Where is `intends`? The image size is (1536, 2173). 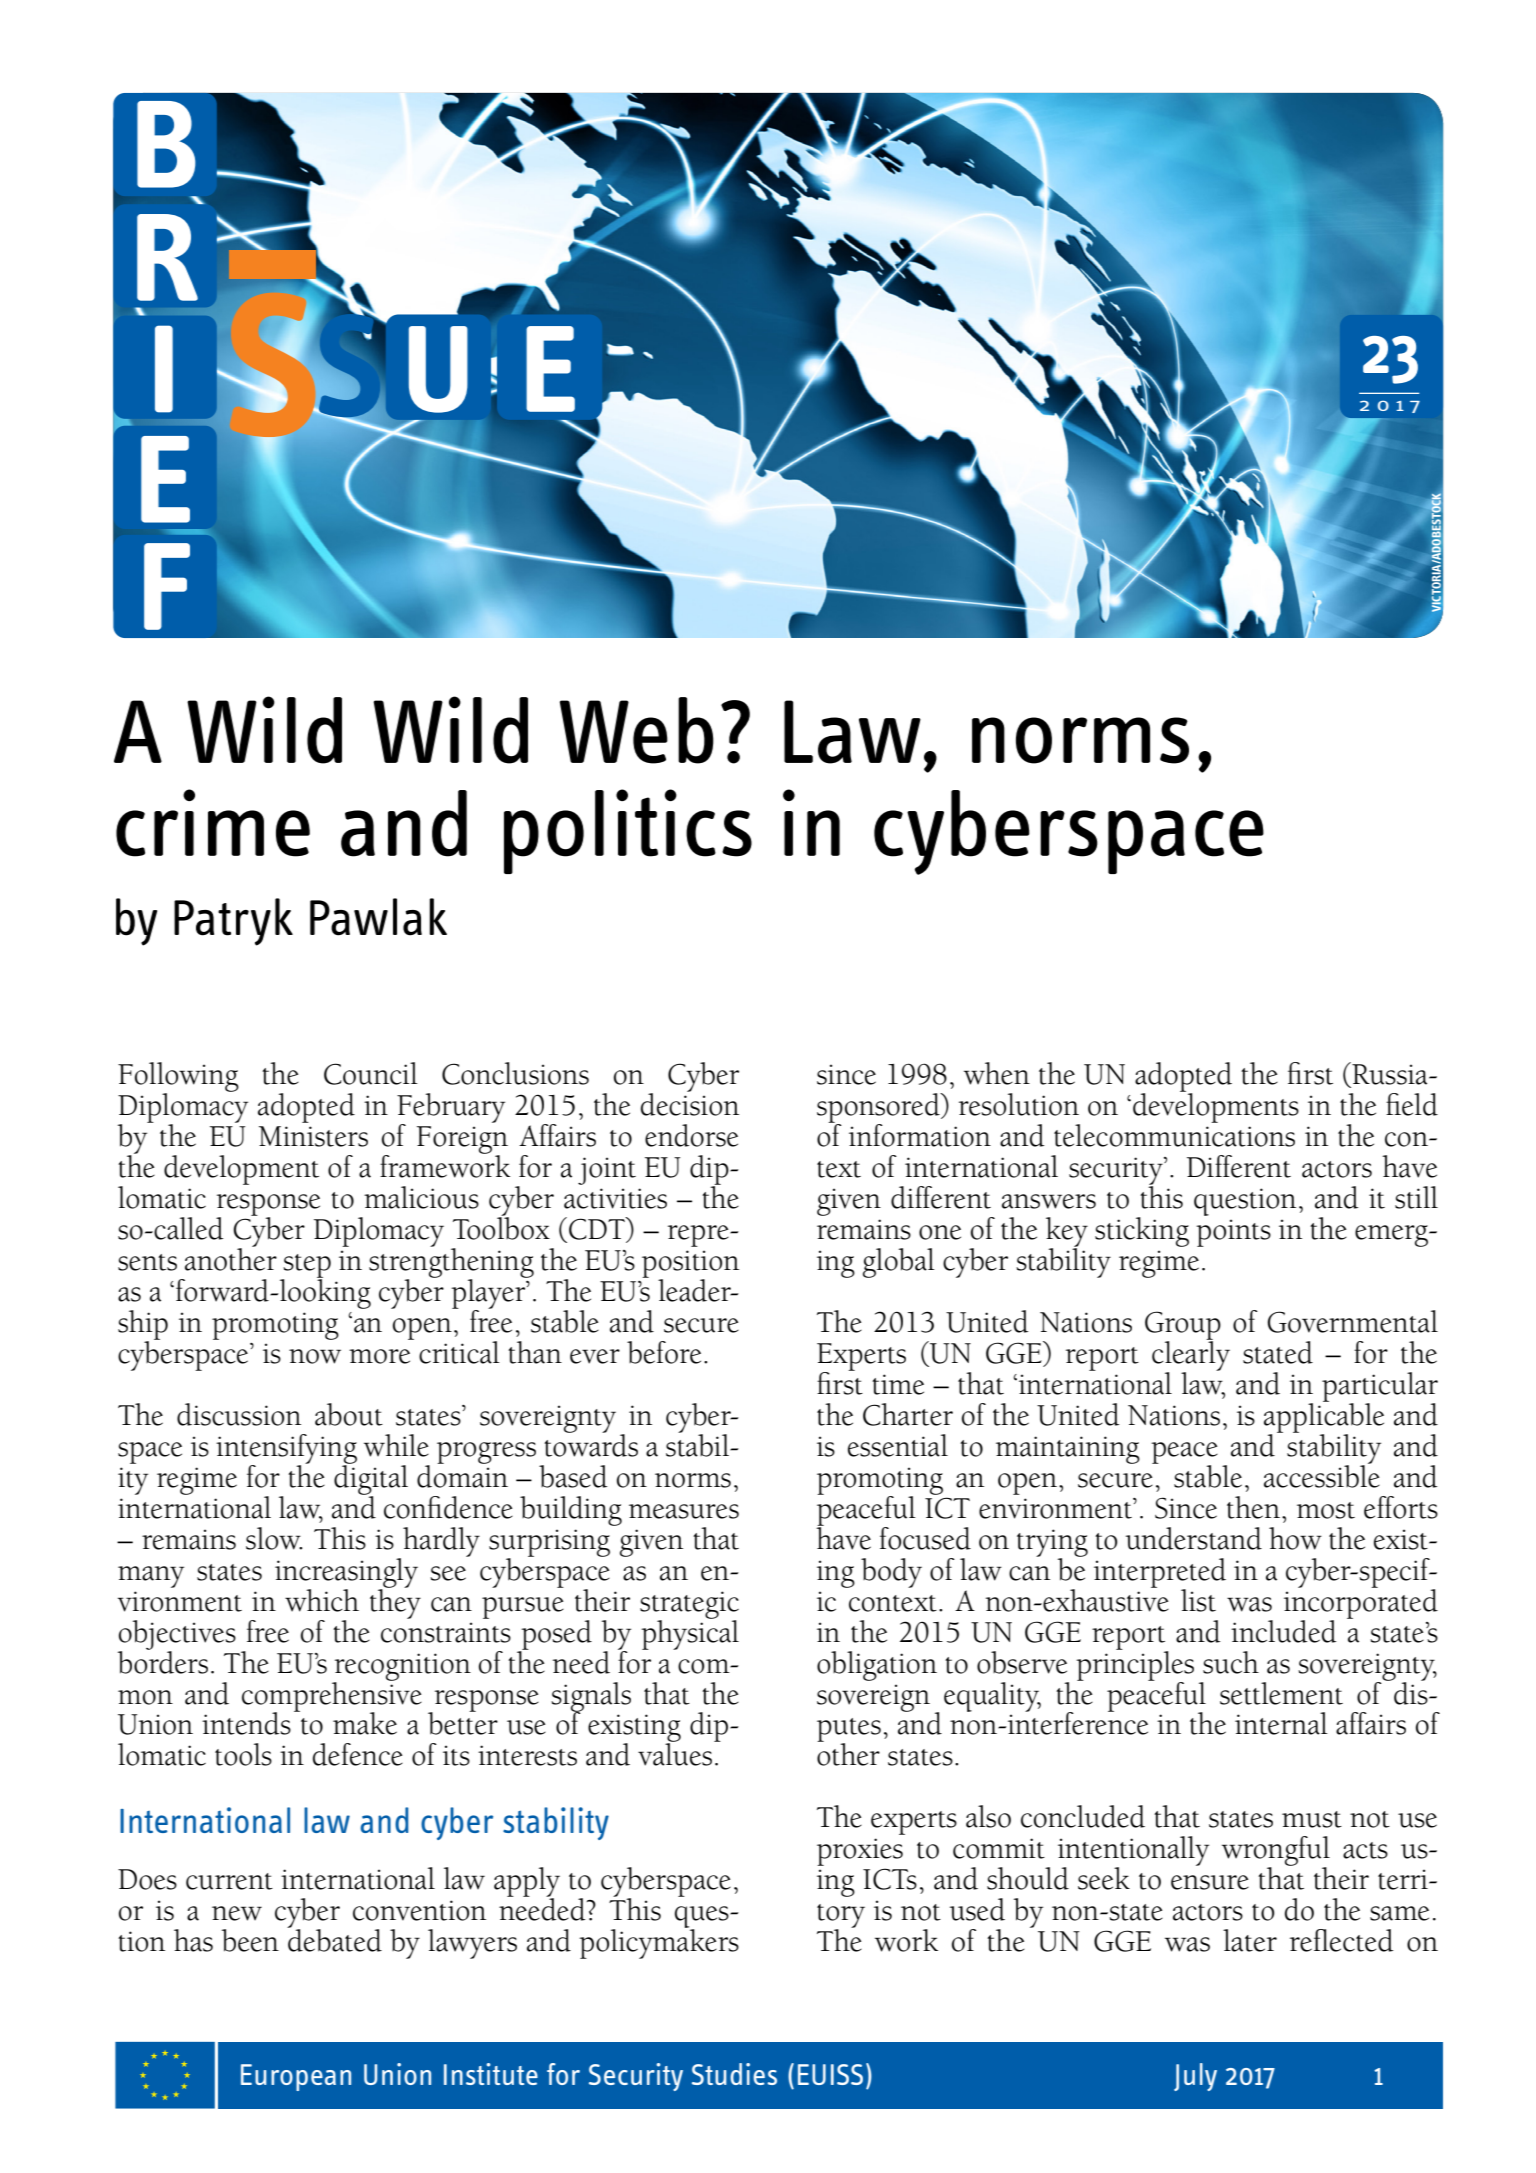 intends is located at coordinates (246, 1723).
